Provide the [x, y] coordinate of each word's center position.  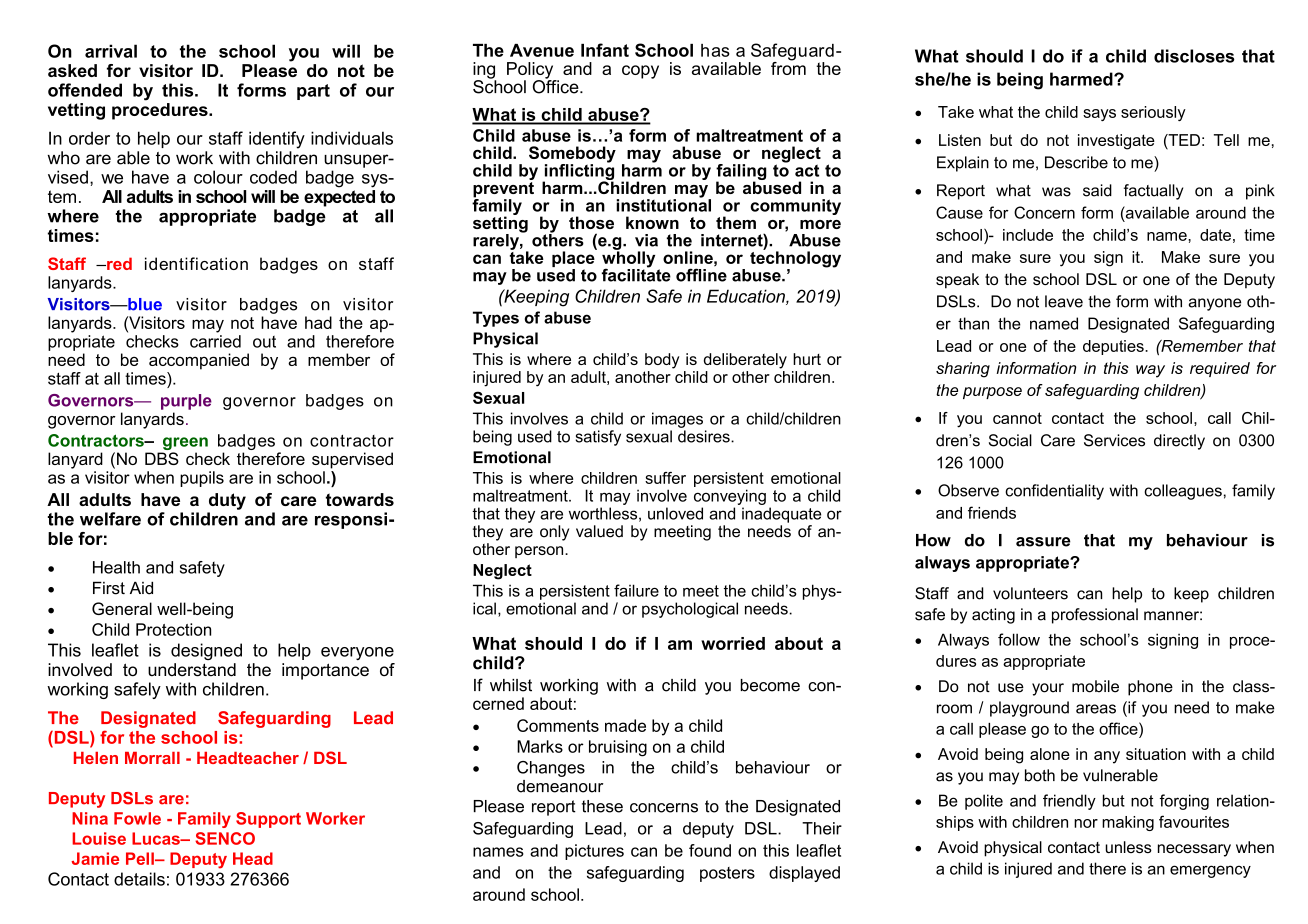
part [313, 92]
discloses [1194, 56]
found [710, 850]
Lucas [157, 838]
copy [640, 72]
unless [1128, 847]
